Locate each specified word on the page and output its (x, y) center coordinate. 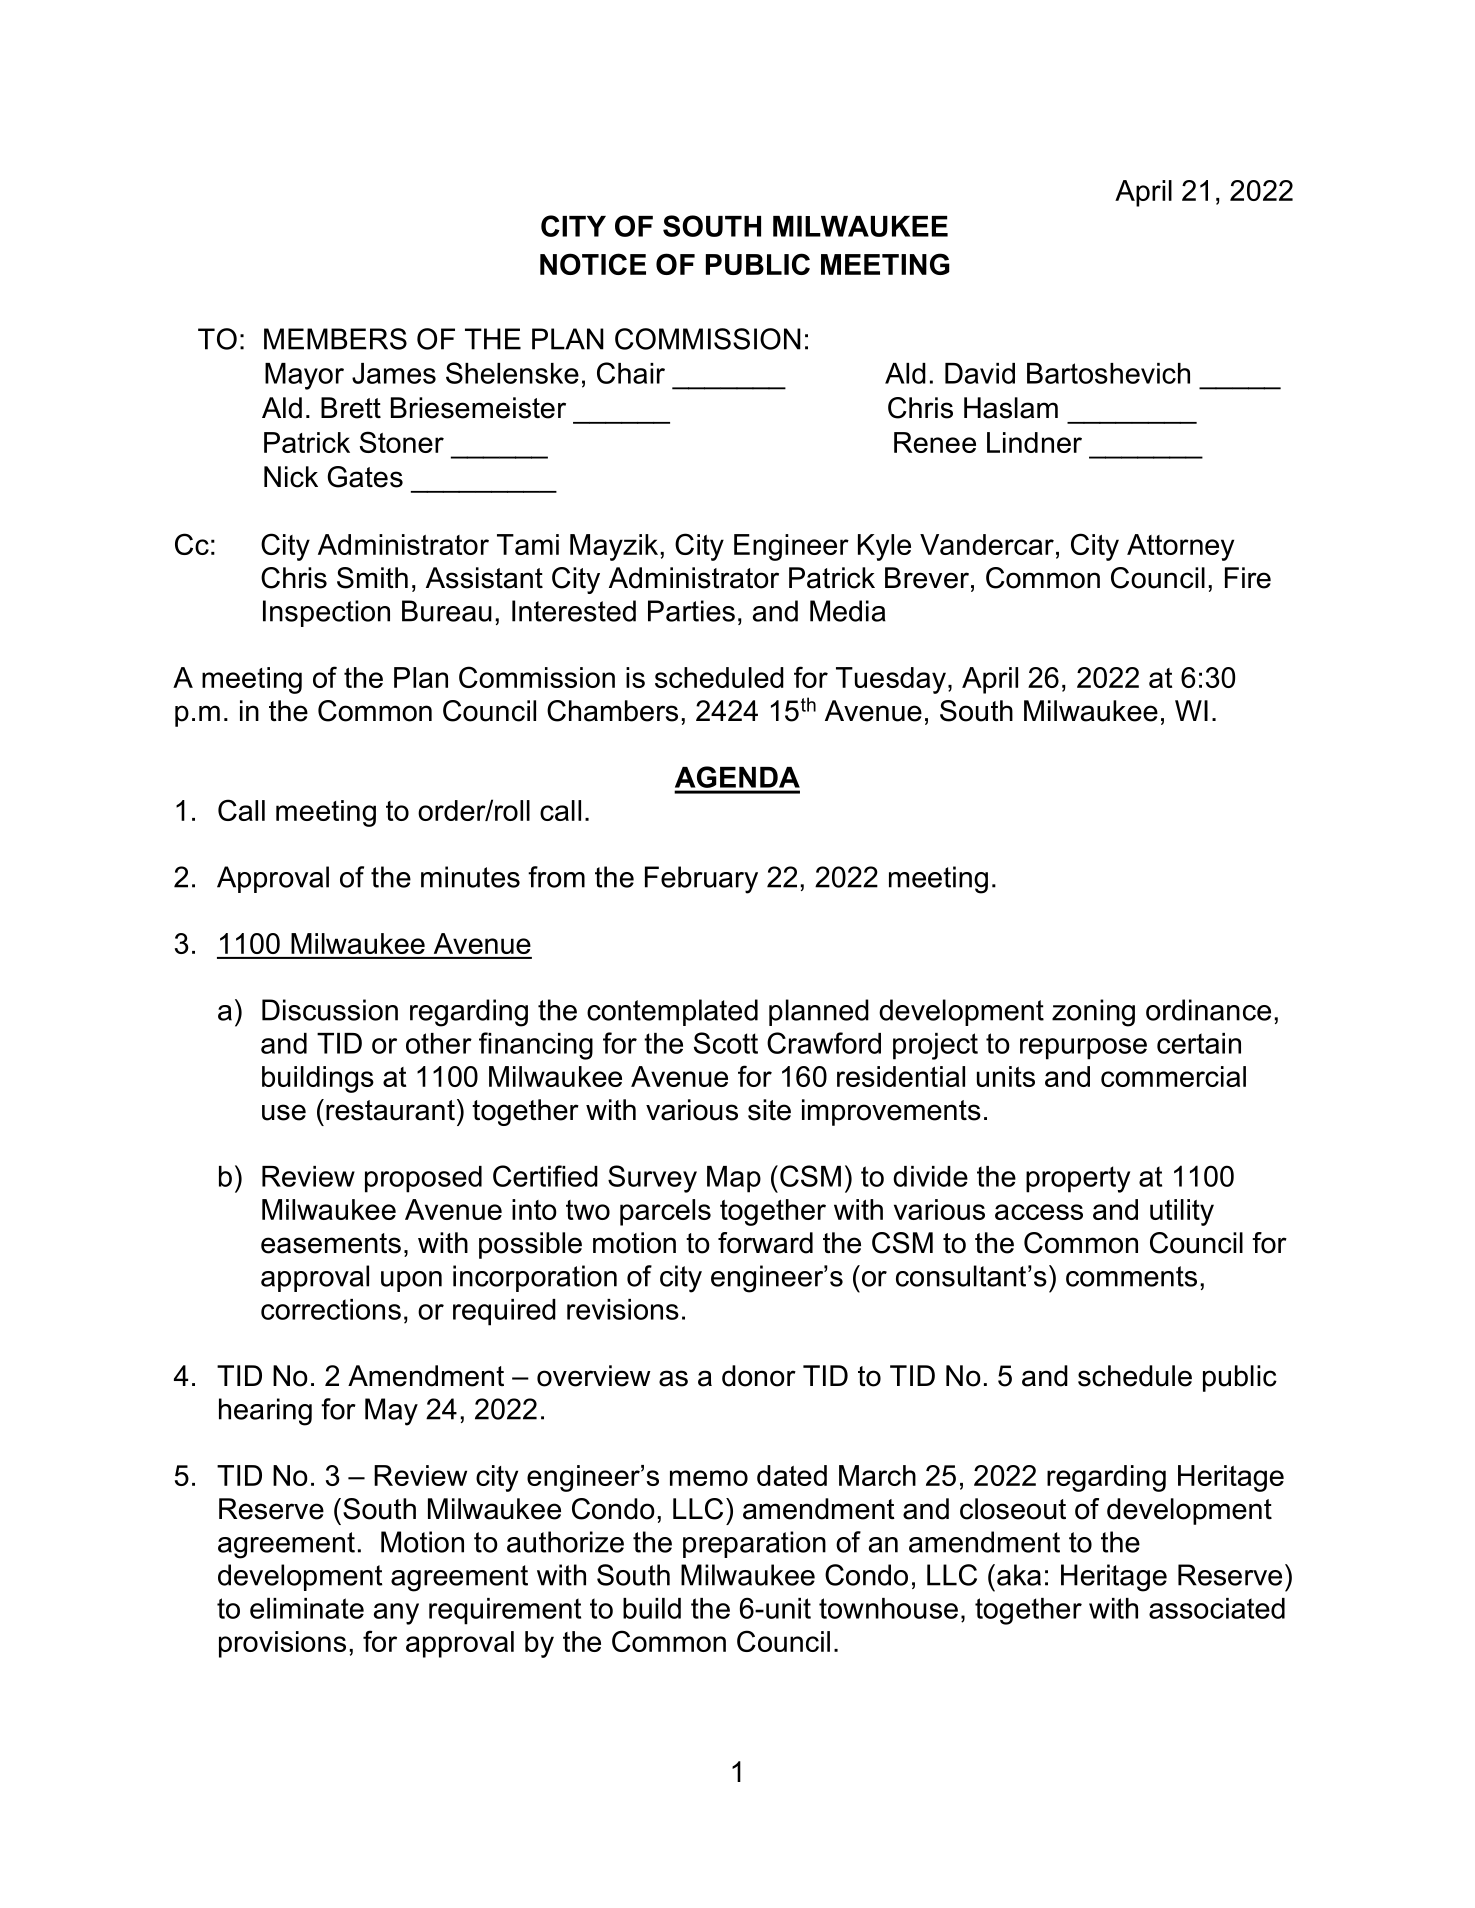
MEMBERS (335, 339)
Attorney (1180, 547)
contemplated (672, 1012)
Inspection (326, 613)
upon (411, 1281)
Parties (691, 611)
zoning (1093, 1013)
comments (1131, 1276)
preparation (754, 1544)
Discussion (330, 1010)
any (396, 1614)
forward (765, 1243)
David (980, 373)
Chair (631, 373)
